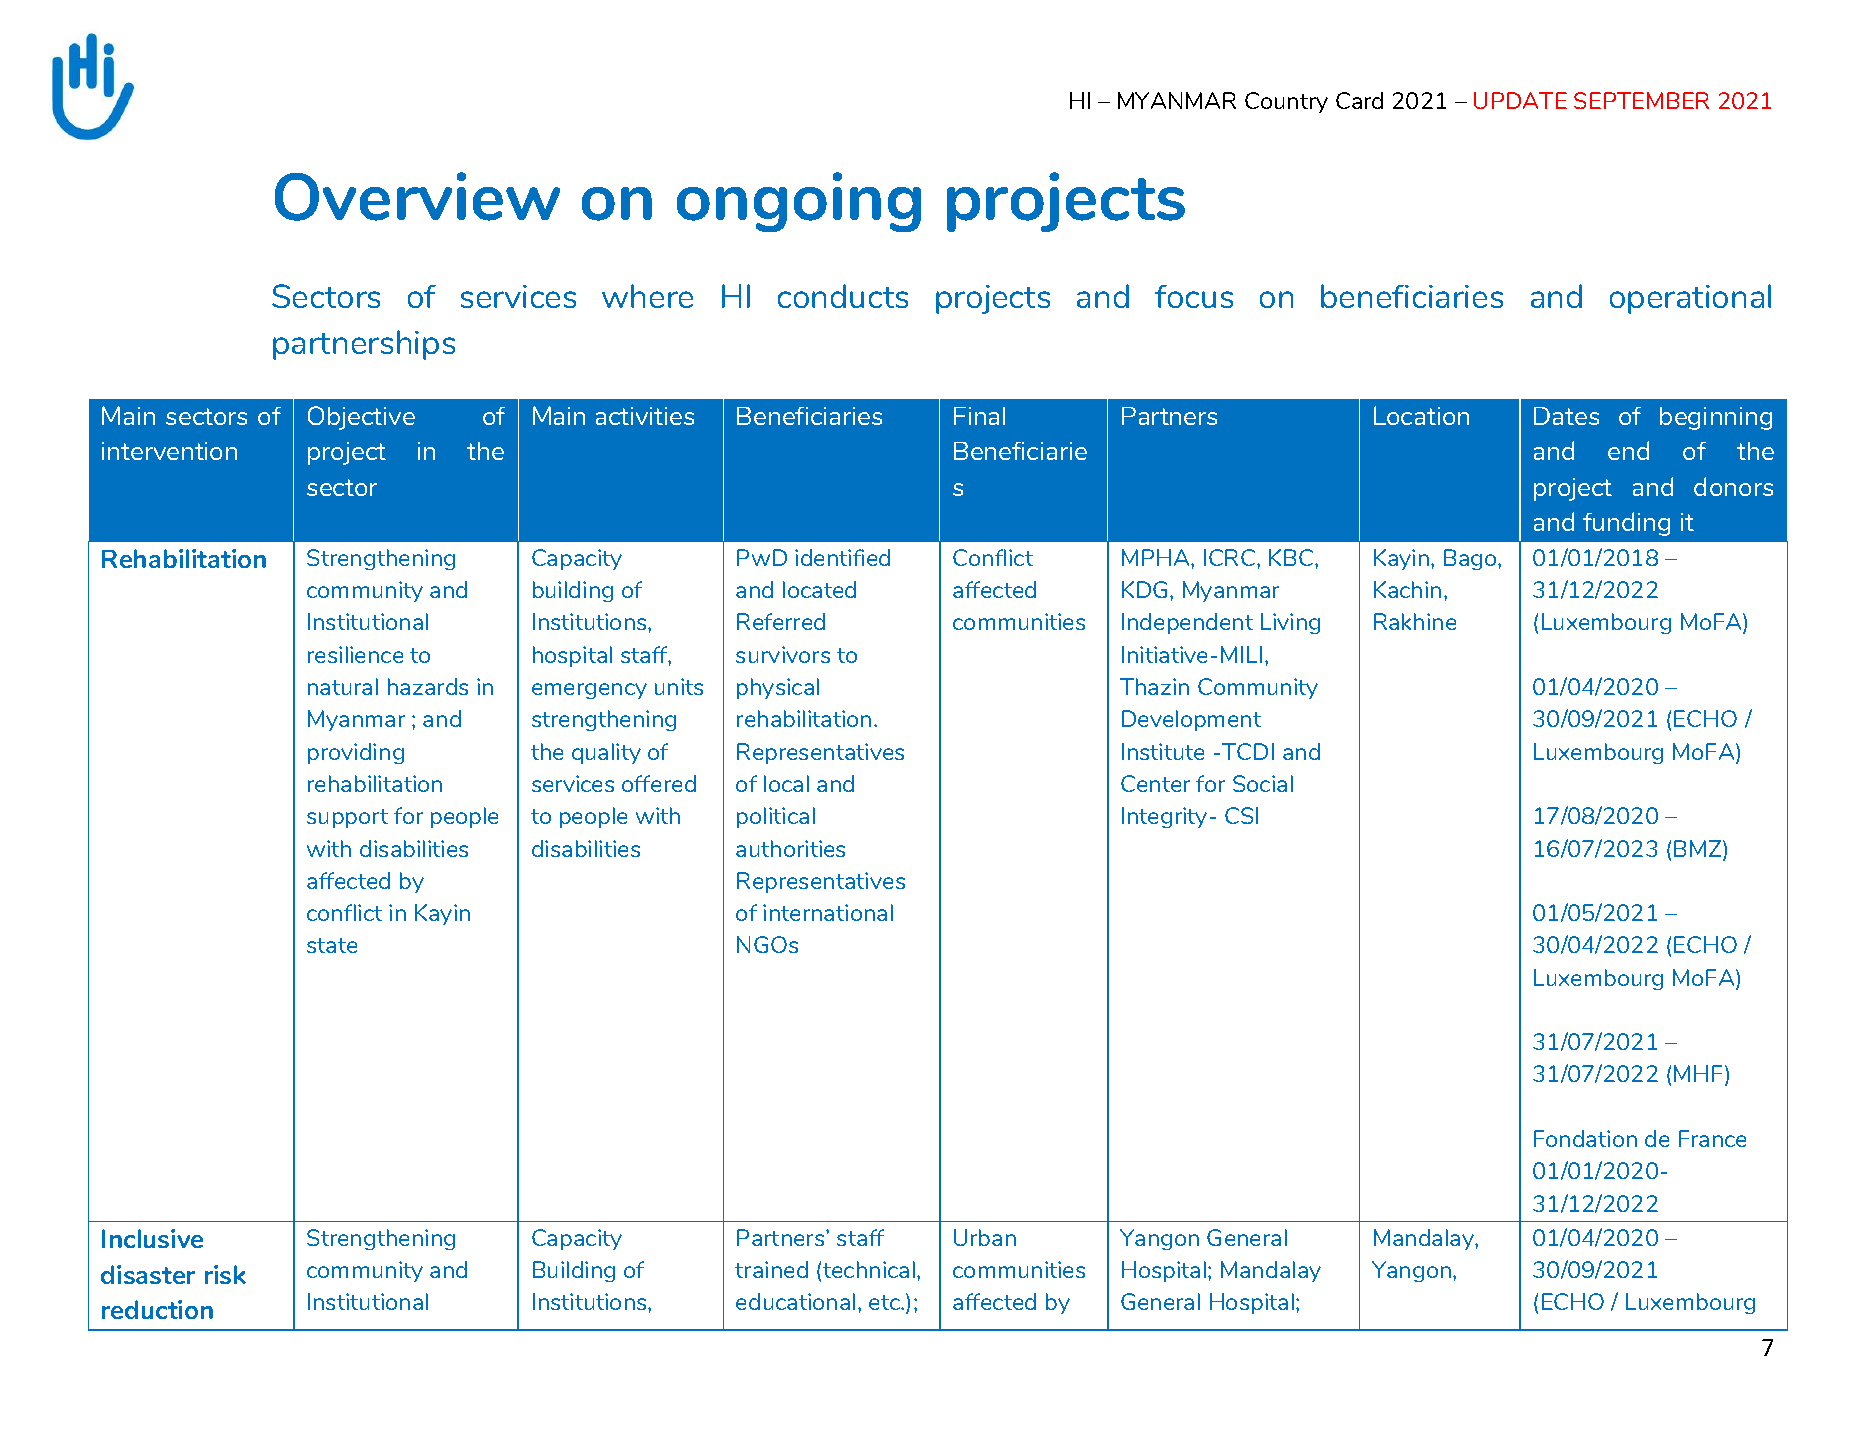 This document has height=1449, width=1875. What do you see at coordinates (870, 1269) in the document?
I see `technical` at bounding box center [870, 1269].
